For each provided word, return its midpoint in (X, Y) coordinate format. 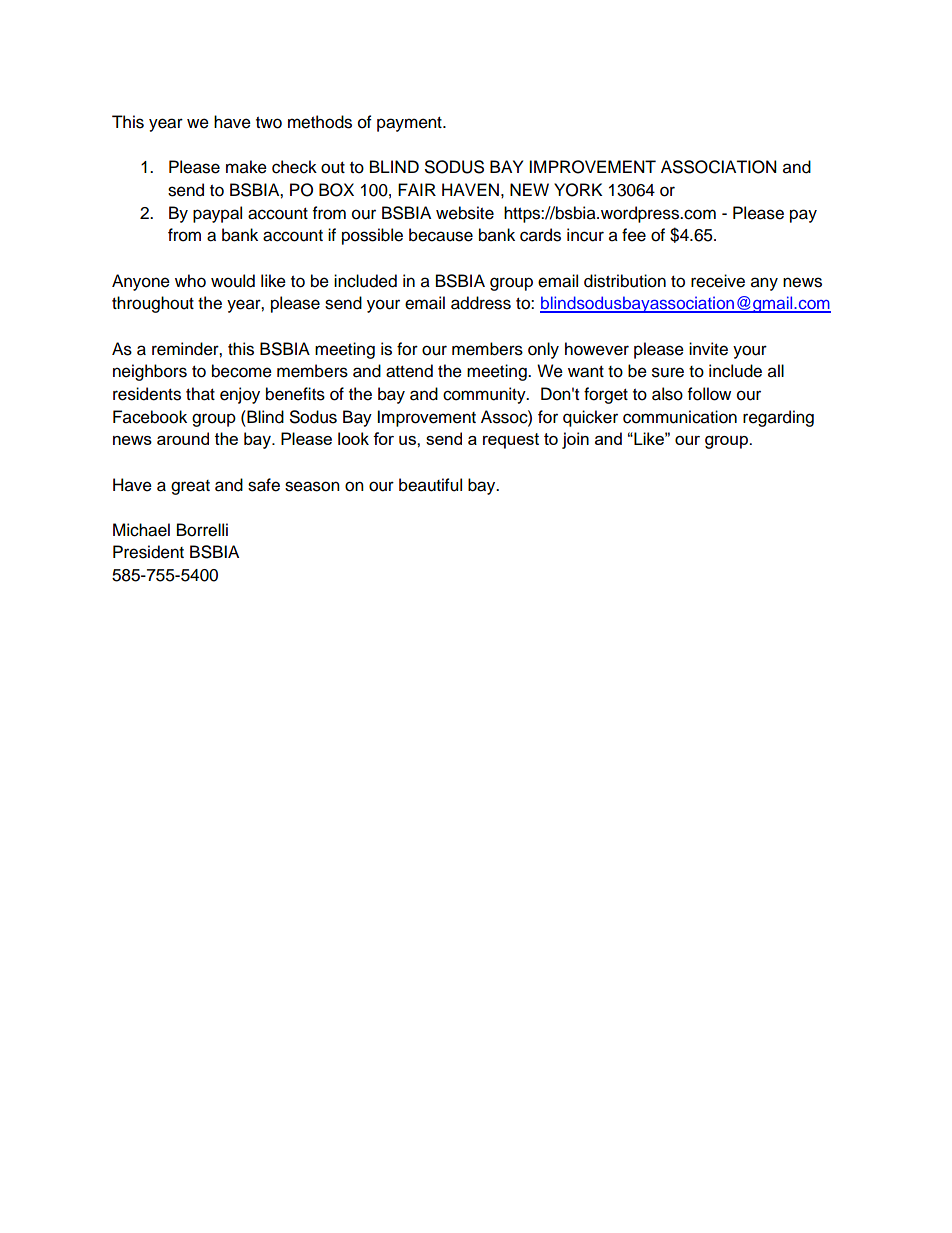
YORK (578, 190)
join (575, 440)
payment (410, 124)
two (269, 123)
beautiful (430, 485)
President (148, 552)
